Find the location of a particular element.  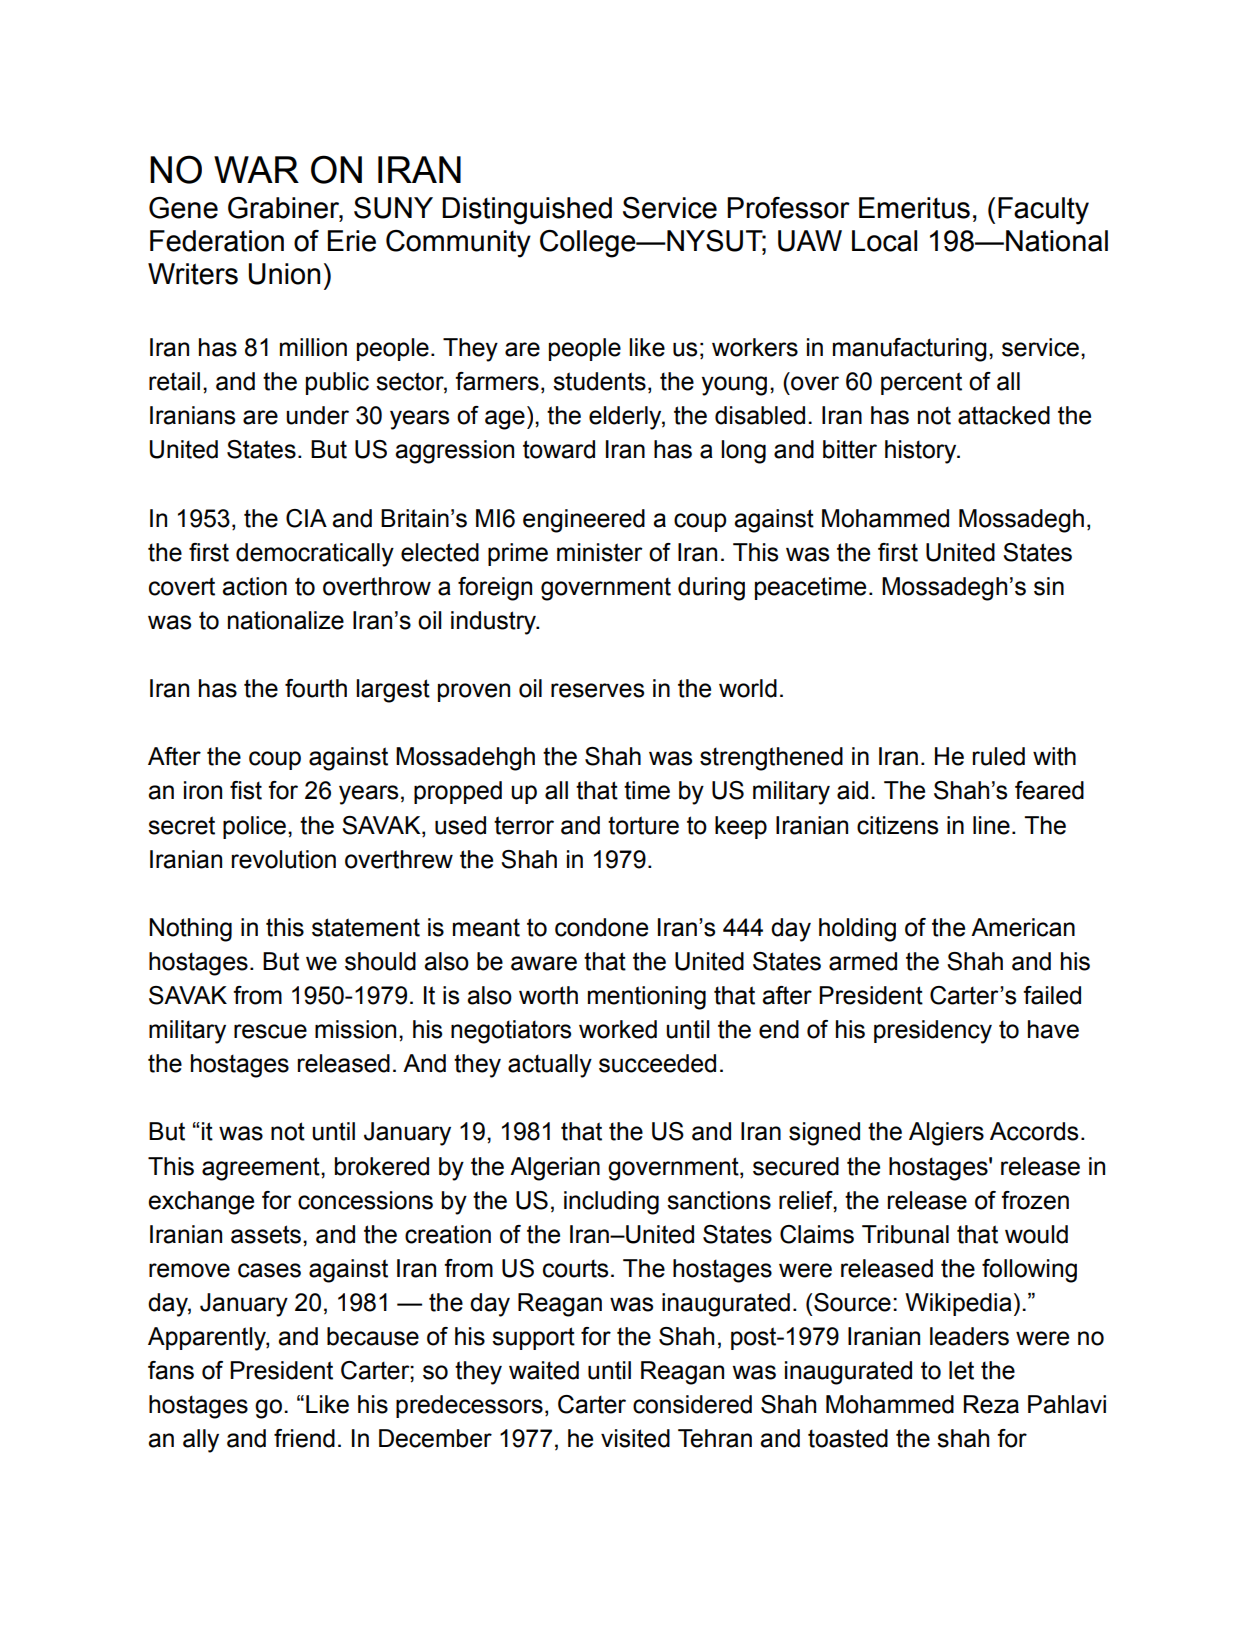

line is located at coordinates (991, 825).
